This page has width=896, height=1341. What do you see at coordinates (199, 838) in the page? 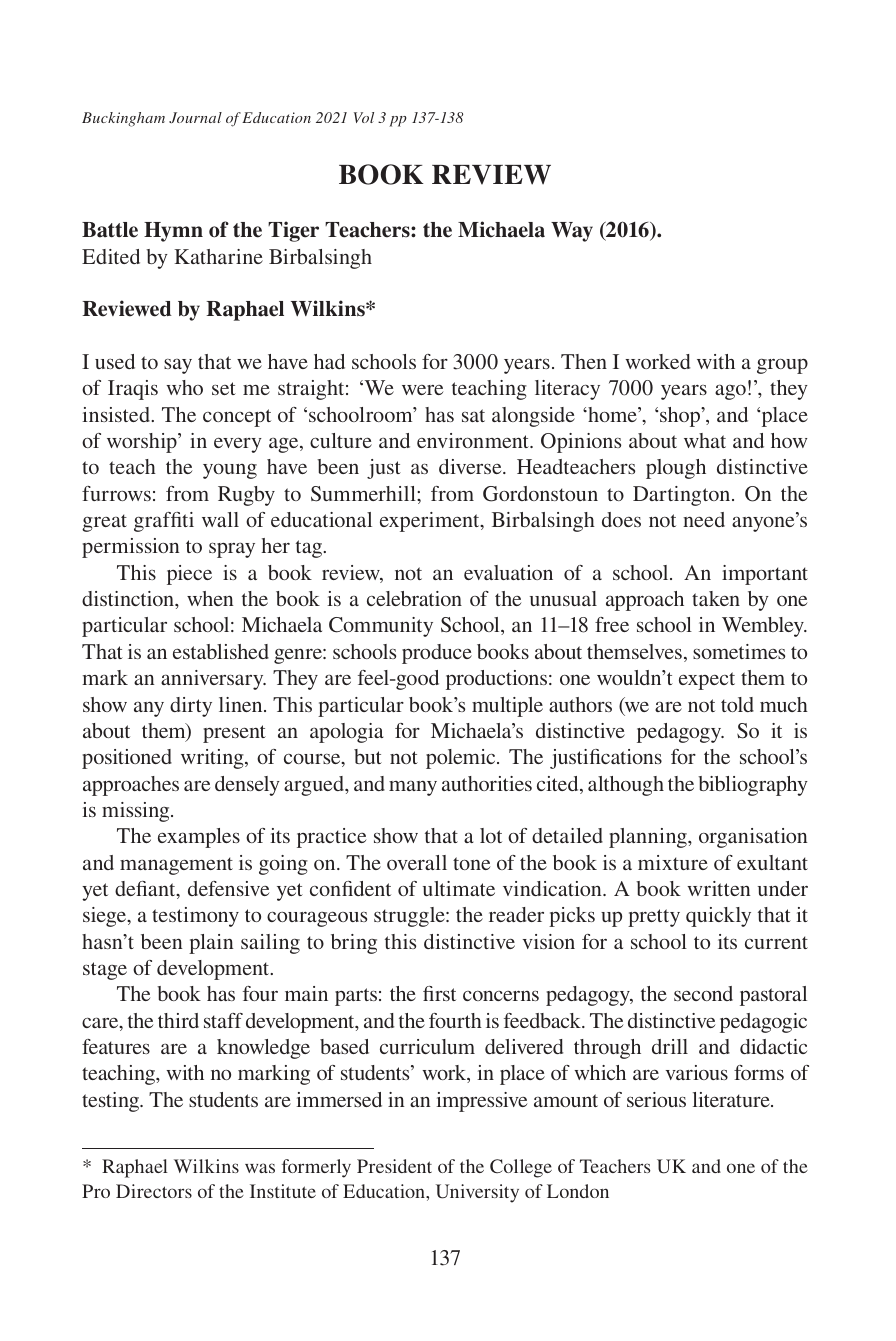
I see `examples` at bounding box center [199, 838].
